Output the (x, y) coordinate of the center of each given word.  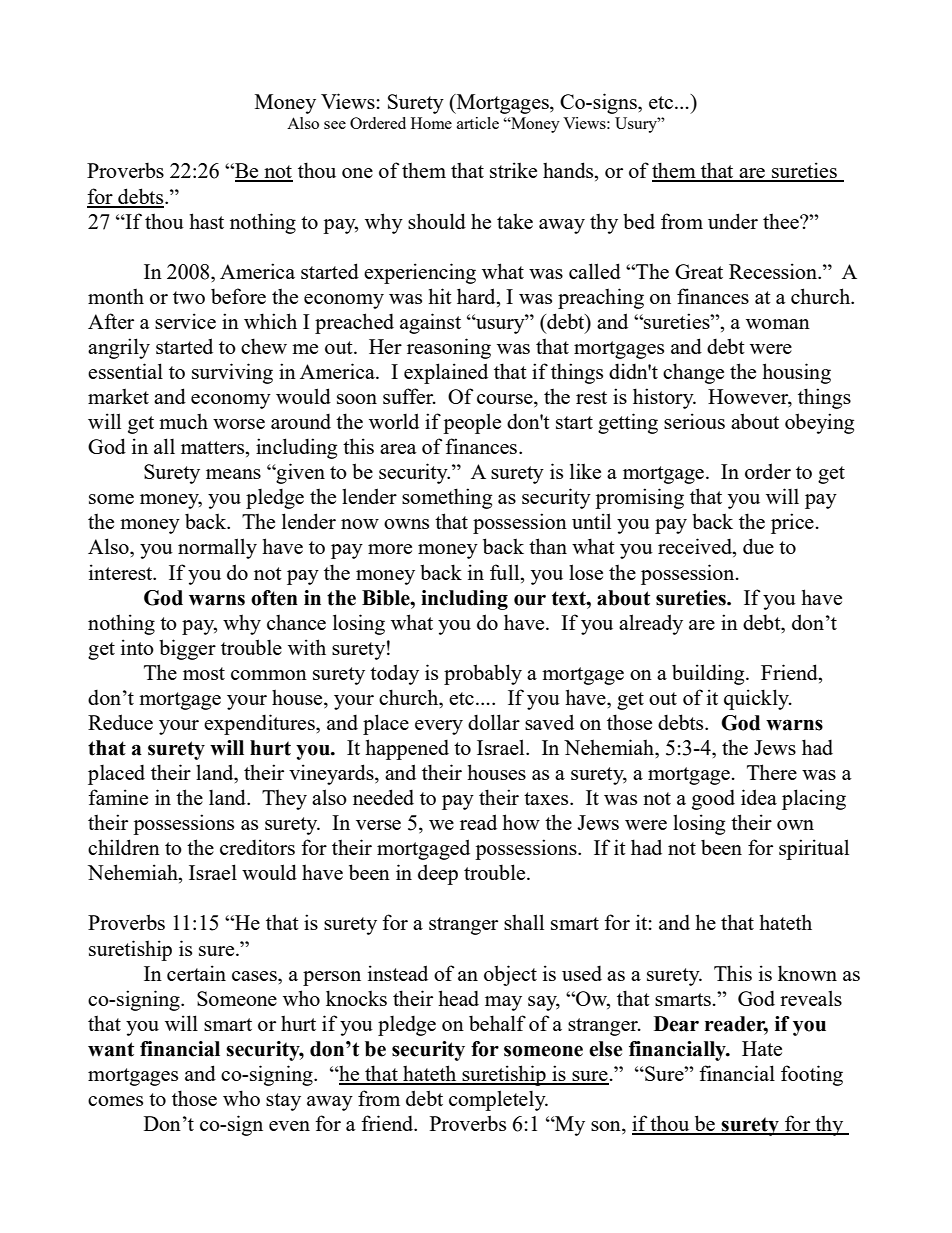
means (233, 474)
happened (407, 749)
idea (759, 797)
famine (118, 797)
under (733, 221)
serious (694, 421)
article (478, 123)
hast (206, 221)
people (472, 423)
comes (115, 1101)
